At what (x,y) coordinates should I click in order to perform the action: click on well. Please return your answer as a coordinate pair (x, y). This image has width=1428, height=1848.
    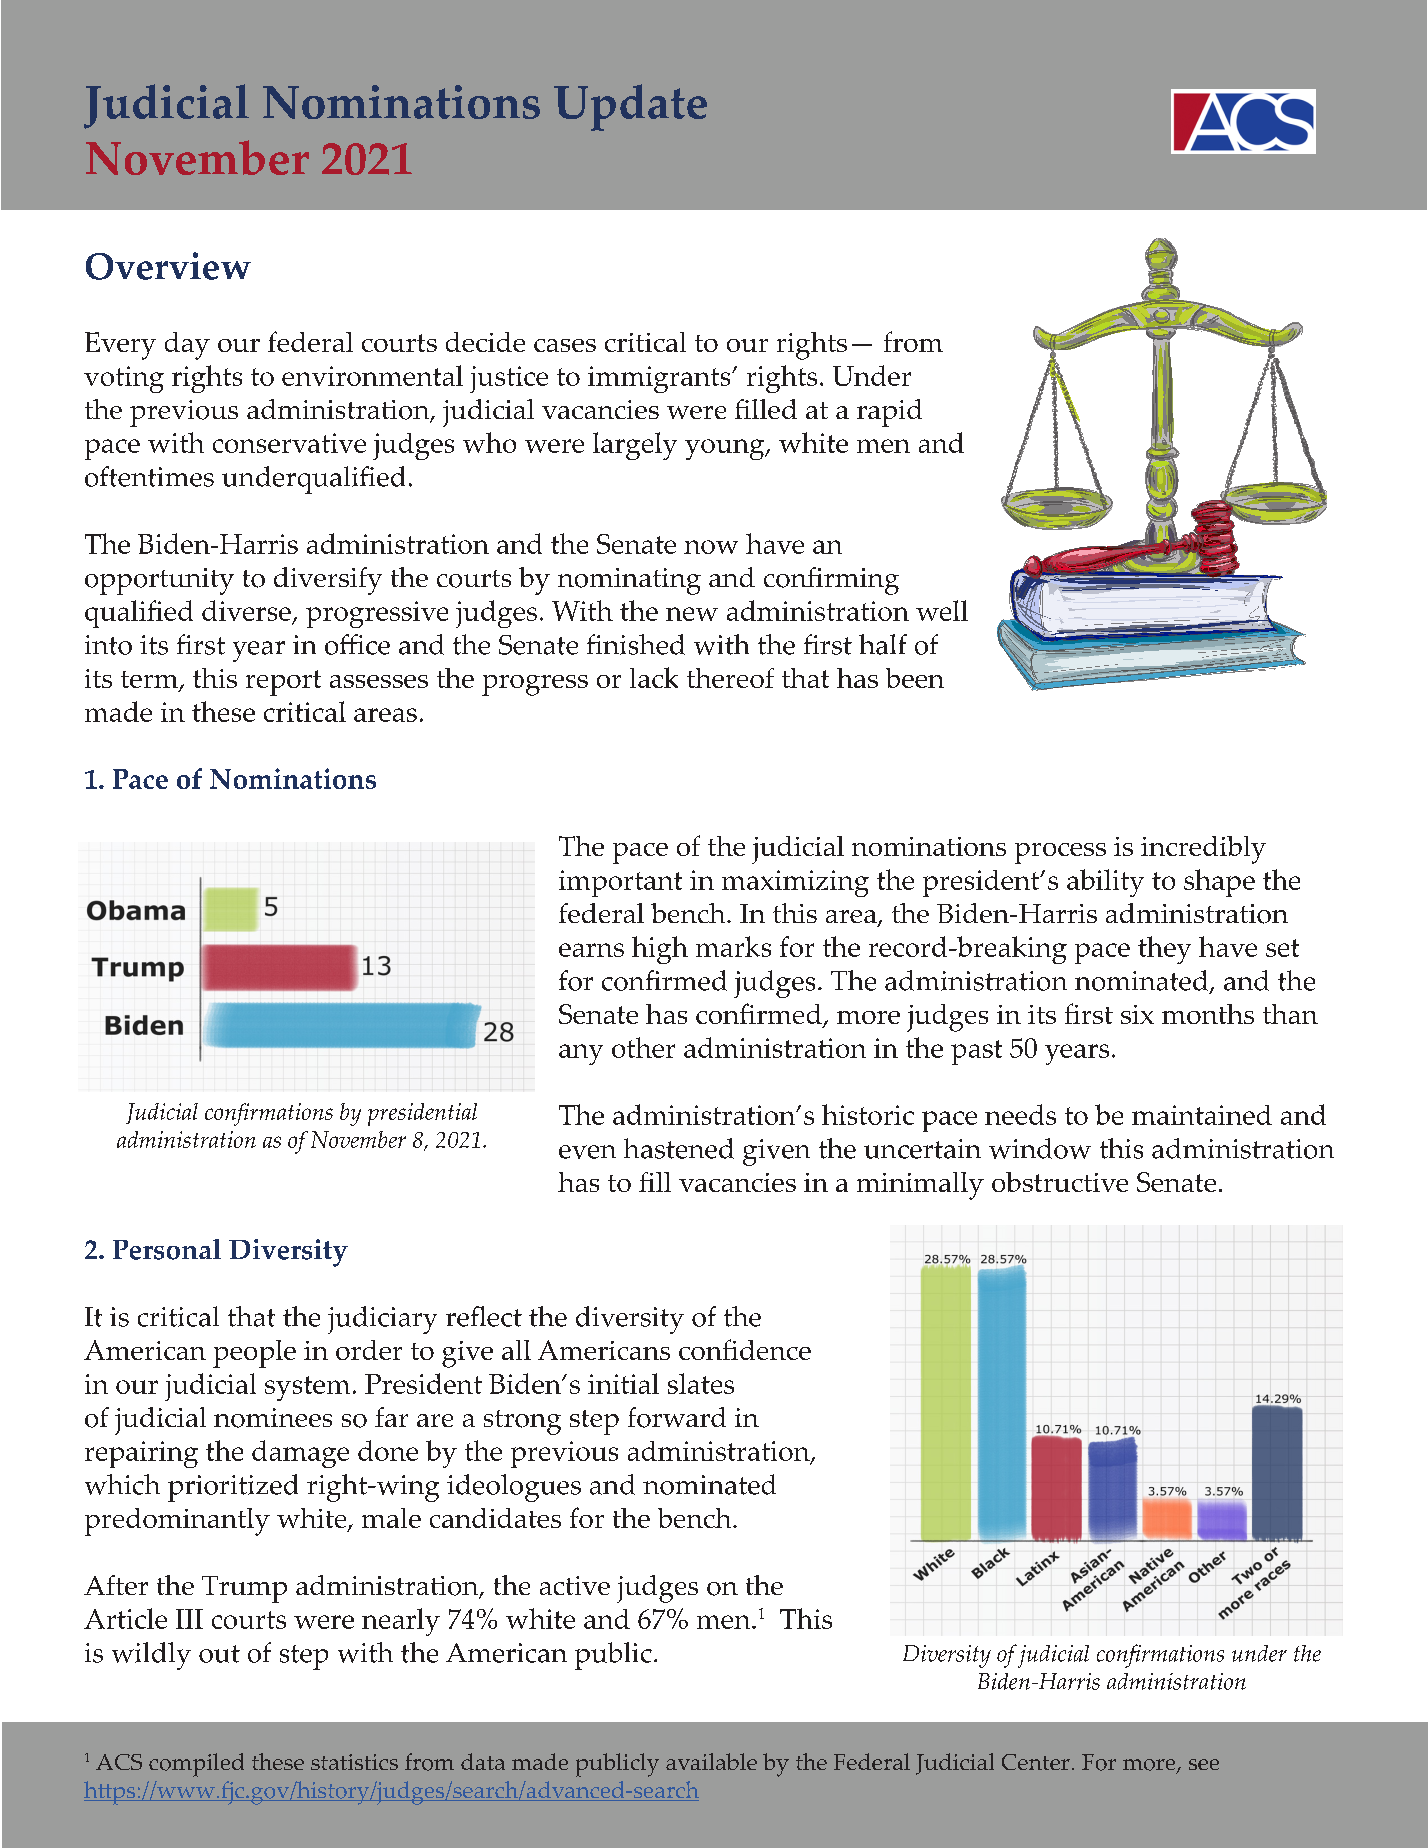
    Looking at the image, I should click on (942, 610).
